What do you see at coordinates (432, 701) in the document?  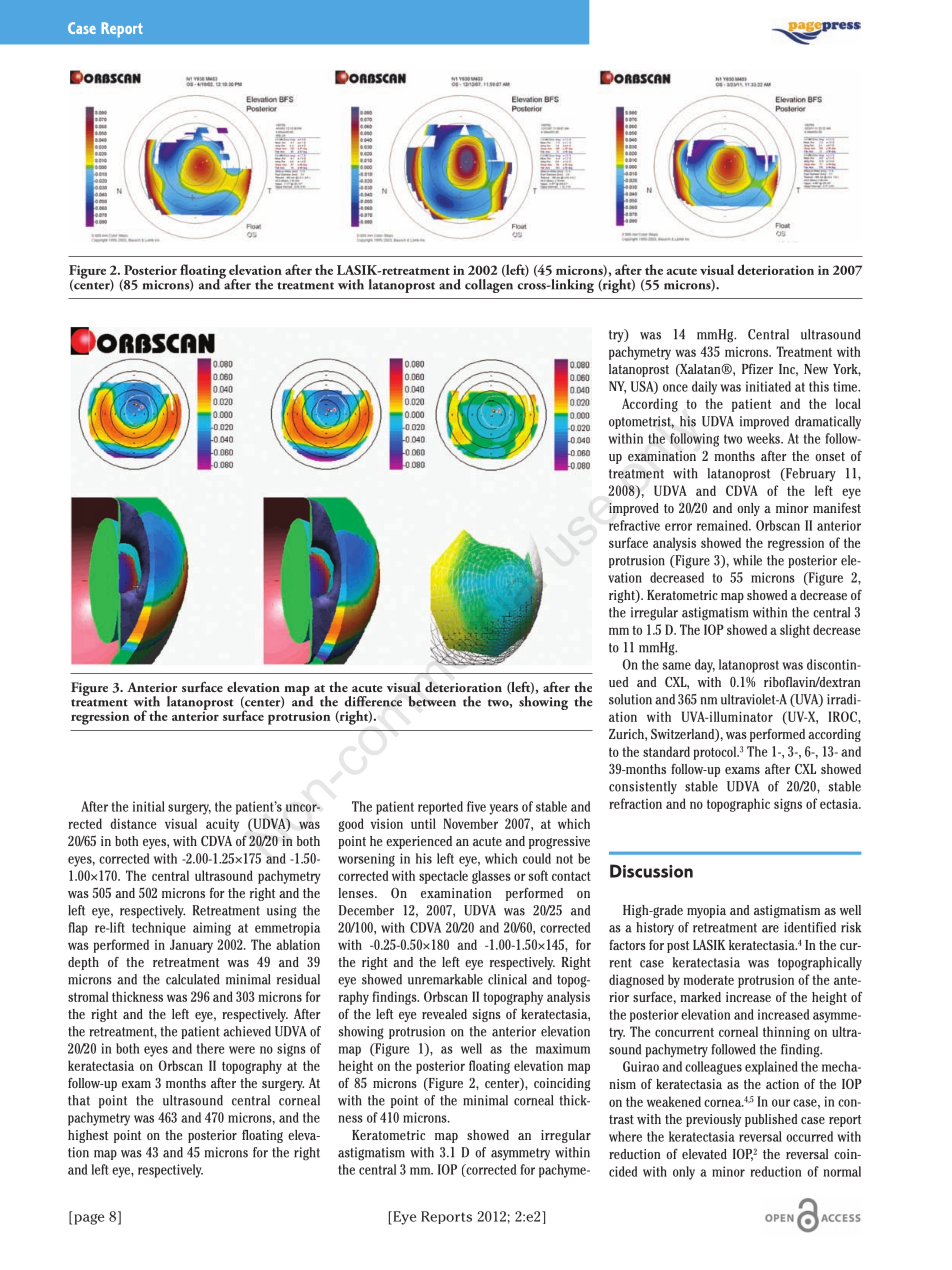 I see `between` at bounding box center [432, 701].
